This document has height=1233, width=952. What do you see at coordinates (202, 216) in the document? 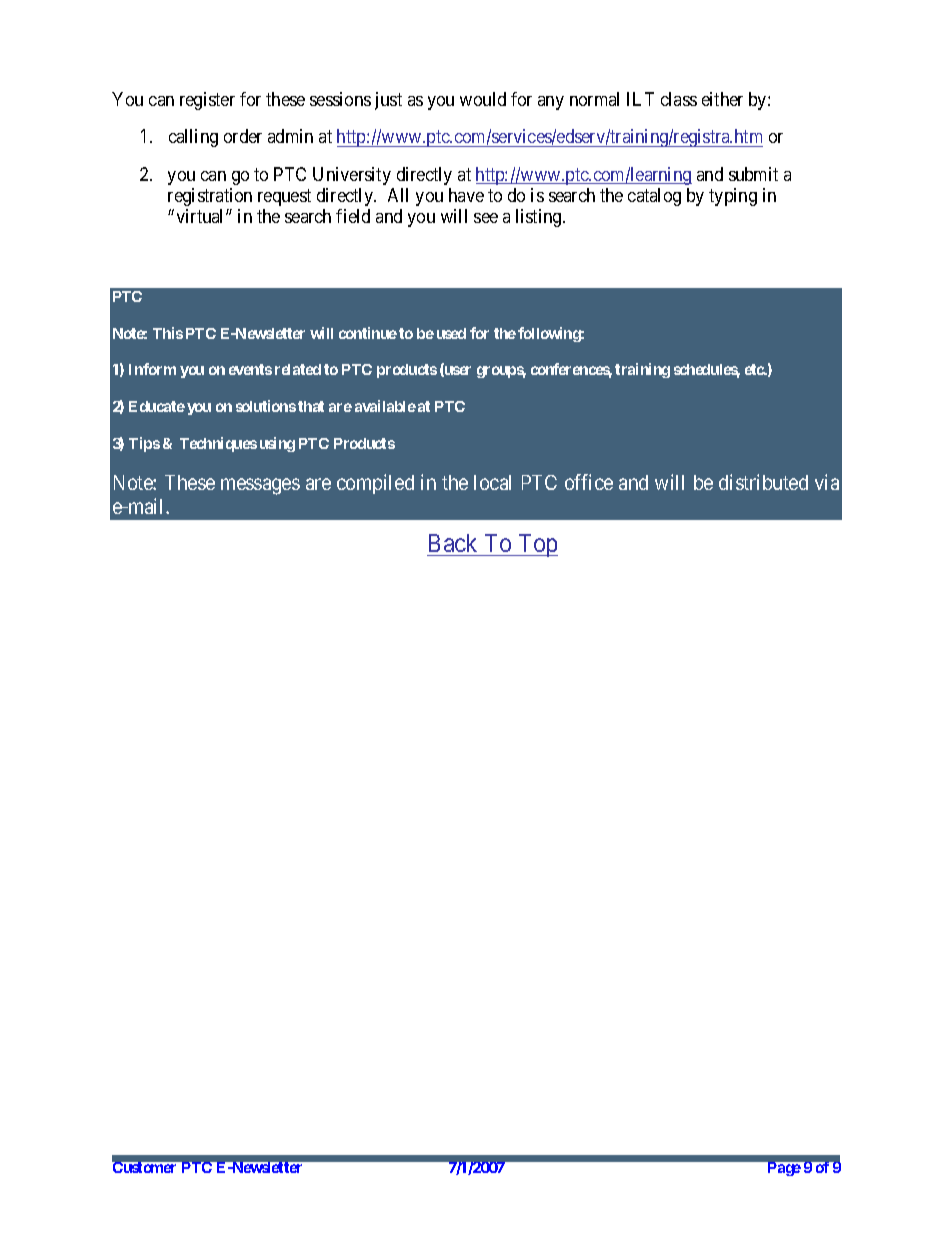
I see `virtual` at bounding box center [202, 216].
